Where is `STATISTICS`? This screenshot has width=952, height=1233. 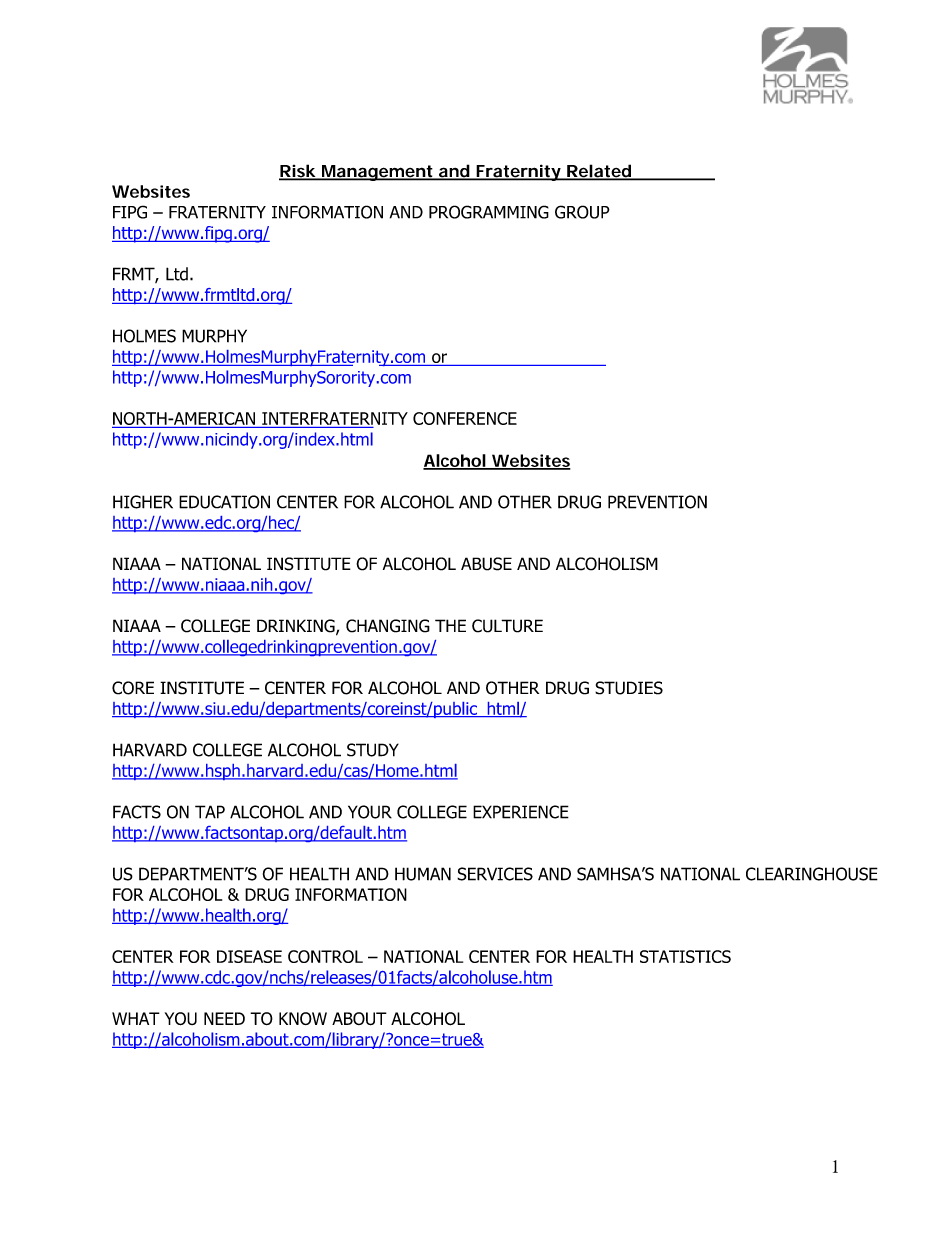
STATISTICS is located at coordinates (685, 956).
